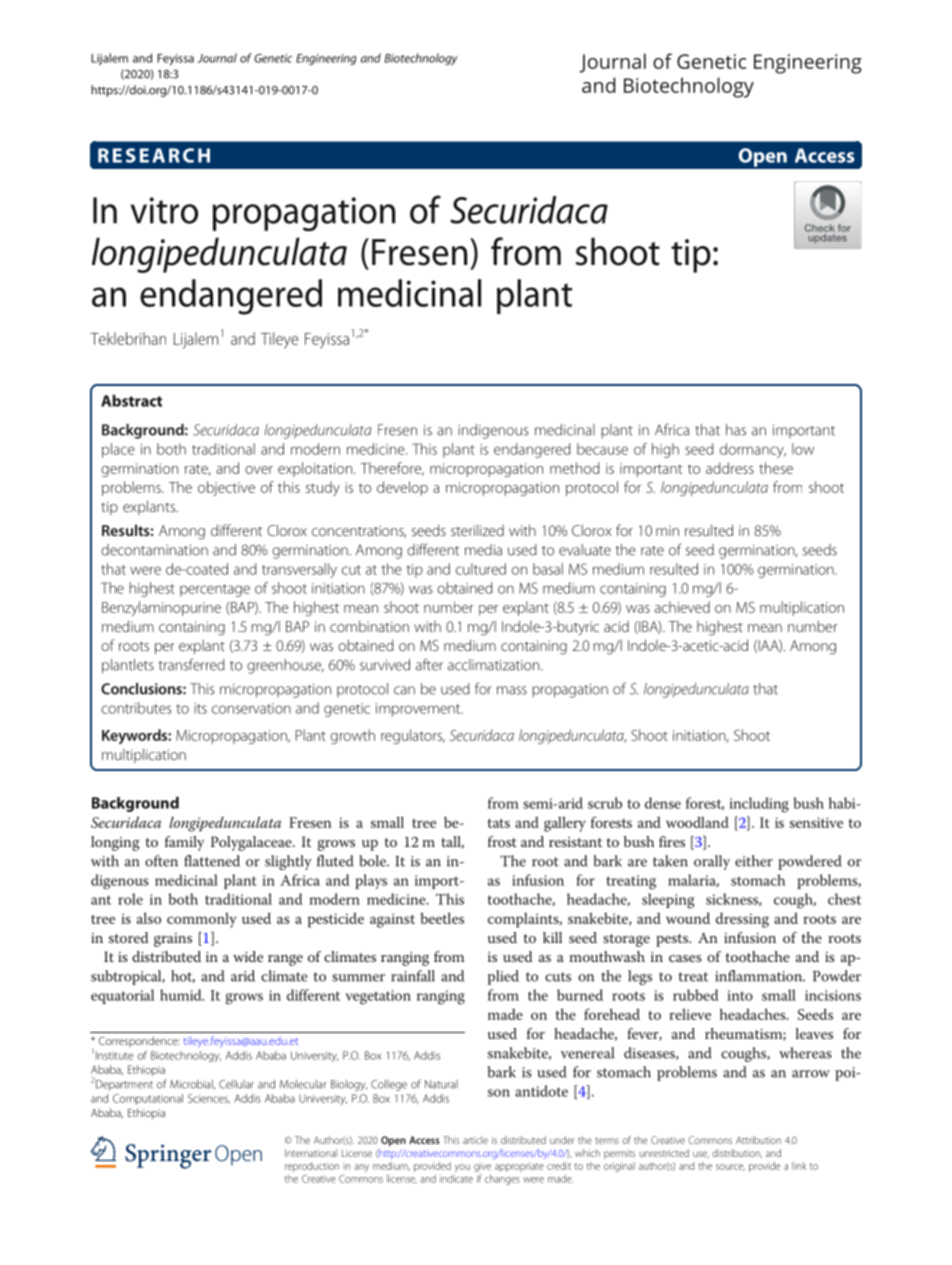 This page has height=1265, width=952. What do you see at coordinates (154, 550) in the page?
I see `decontamination` at bounding box center [154, 550].
